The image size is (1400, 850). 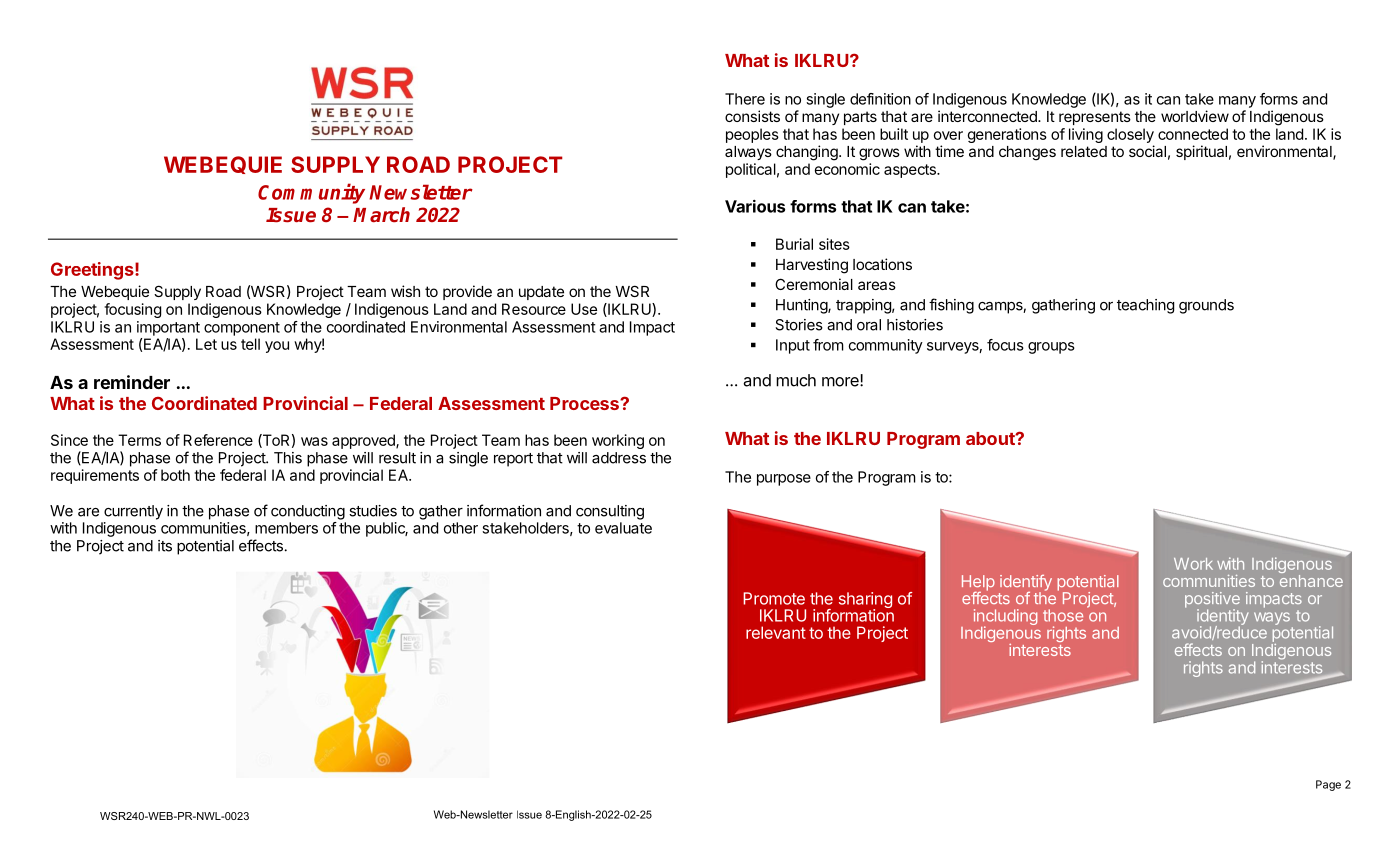 I want to click on consists, so click(x=752, y=116).
